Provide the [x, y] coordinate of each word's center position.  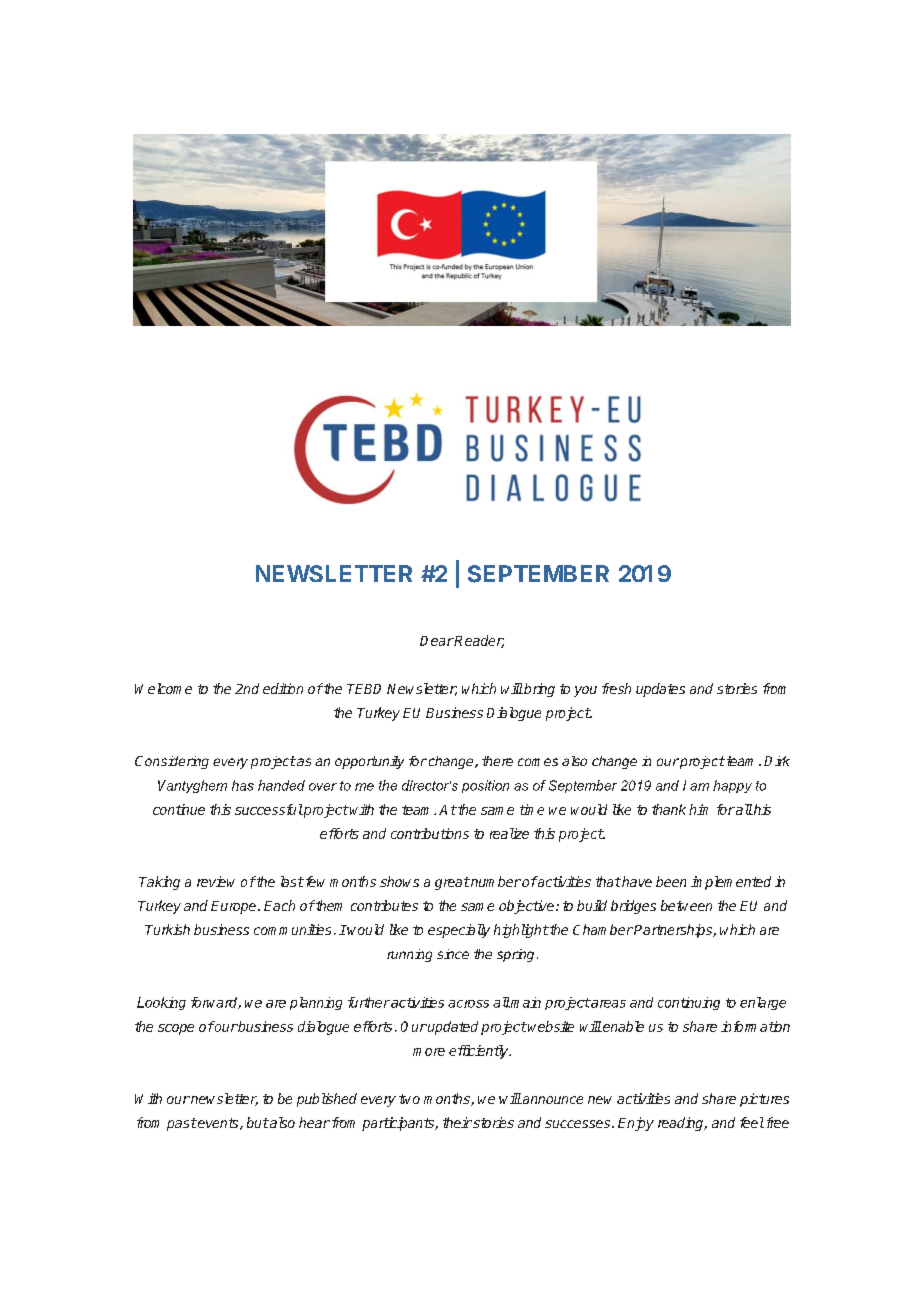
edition [283, 688]
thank [669, 809]
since [453, 954]
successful [269, 809]
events [218, 1124]
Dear [437, 641]
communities [292, 929]
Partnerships [673, 931]
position [485, 786]
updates [660, 690]
